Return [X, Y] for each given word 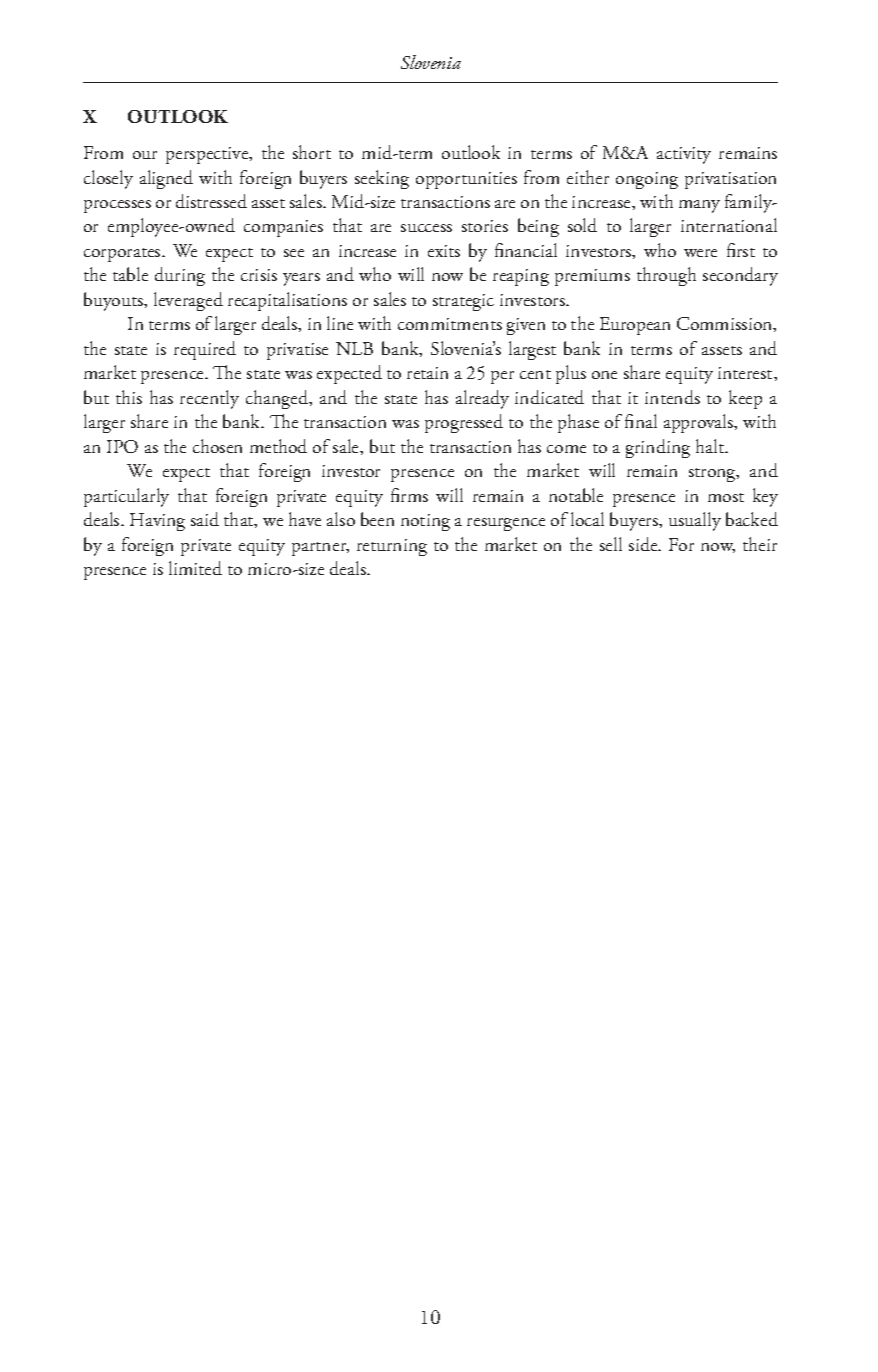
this [129, 397]
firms [409, 495]
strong [713, 475]
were [700, 253]
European [635, 326]
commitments [450, 324]
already [482, 399]
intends [672, 397]
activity [684, 155]
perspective [208, 155]
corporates [123, 255]
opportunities [466, 180]
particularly [126, 497]
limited [195, 568]
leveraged [188, 301]
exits [444, 251]
